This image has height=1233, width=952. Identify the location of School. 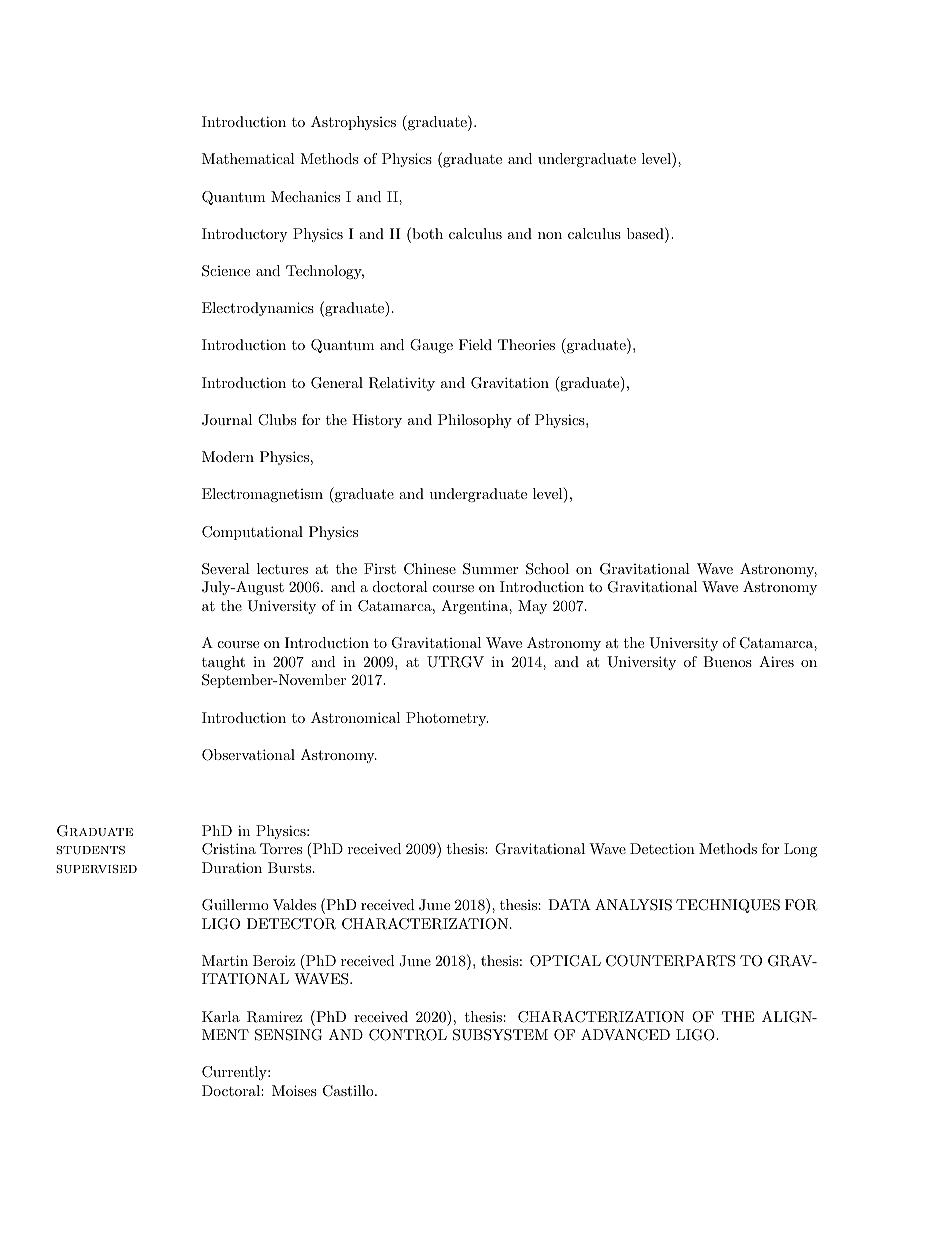
(547, 569).
